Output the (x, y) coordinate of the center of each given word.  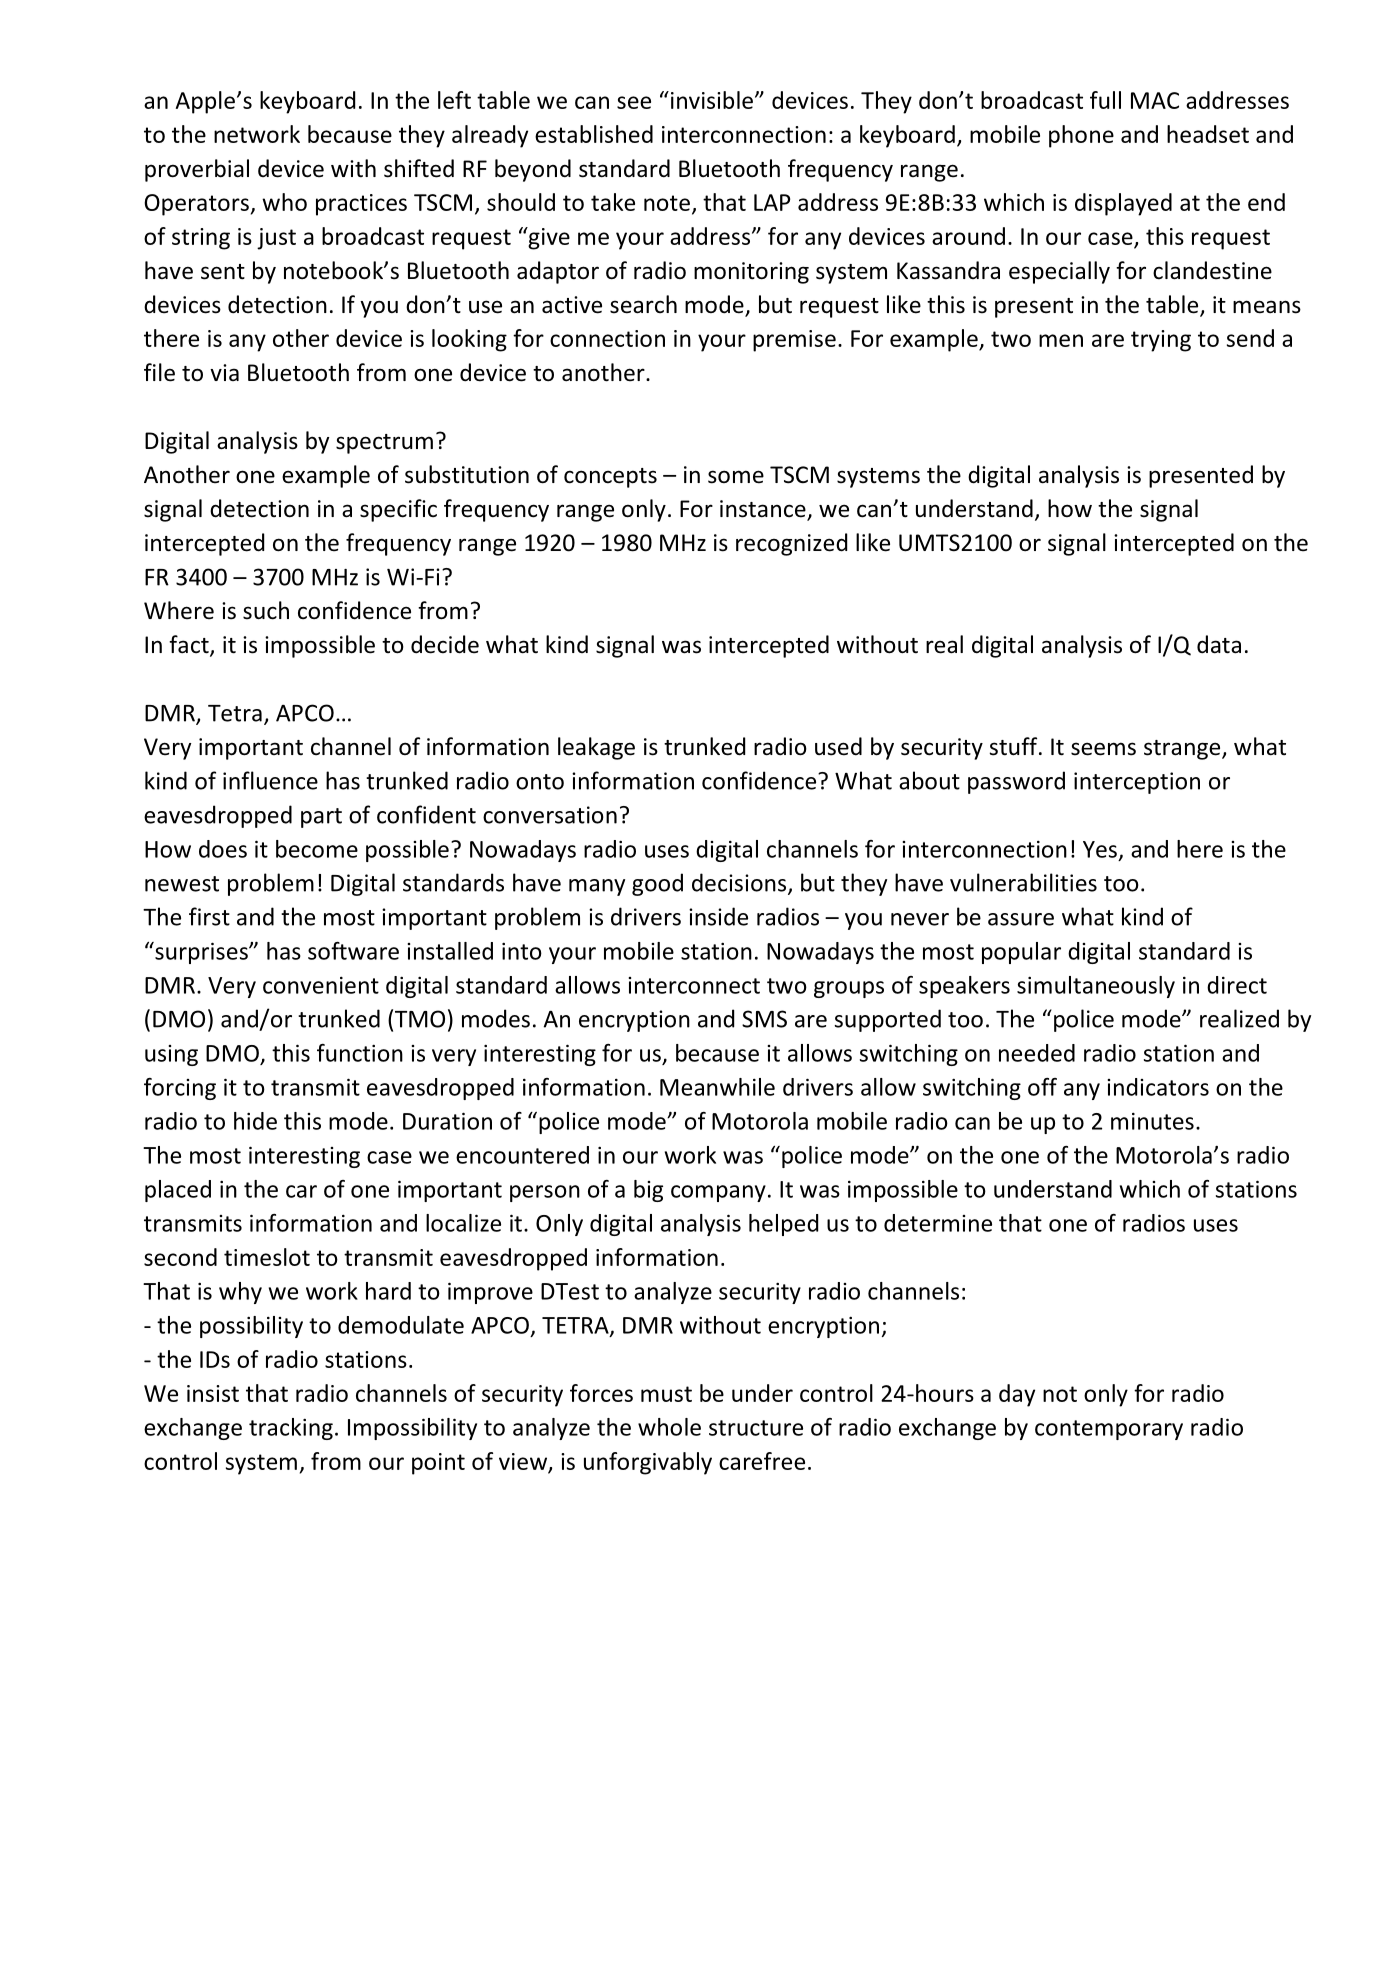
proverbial (197, 170)
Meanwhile (717, 1087)
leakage (596, 748)
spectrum (384, 444)
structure (756, 1428)
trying (1161, 341)
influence (270, 780)
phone (1081, 136)
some (736, 477)
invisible (710, 100)
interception (1137, 783)
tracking (291, 1429)
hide (255, 1121)
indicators (1158, 1087)
